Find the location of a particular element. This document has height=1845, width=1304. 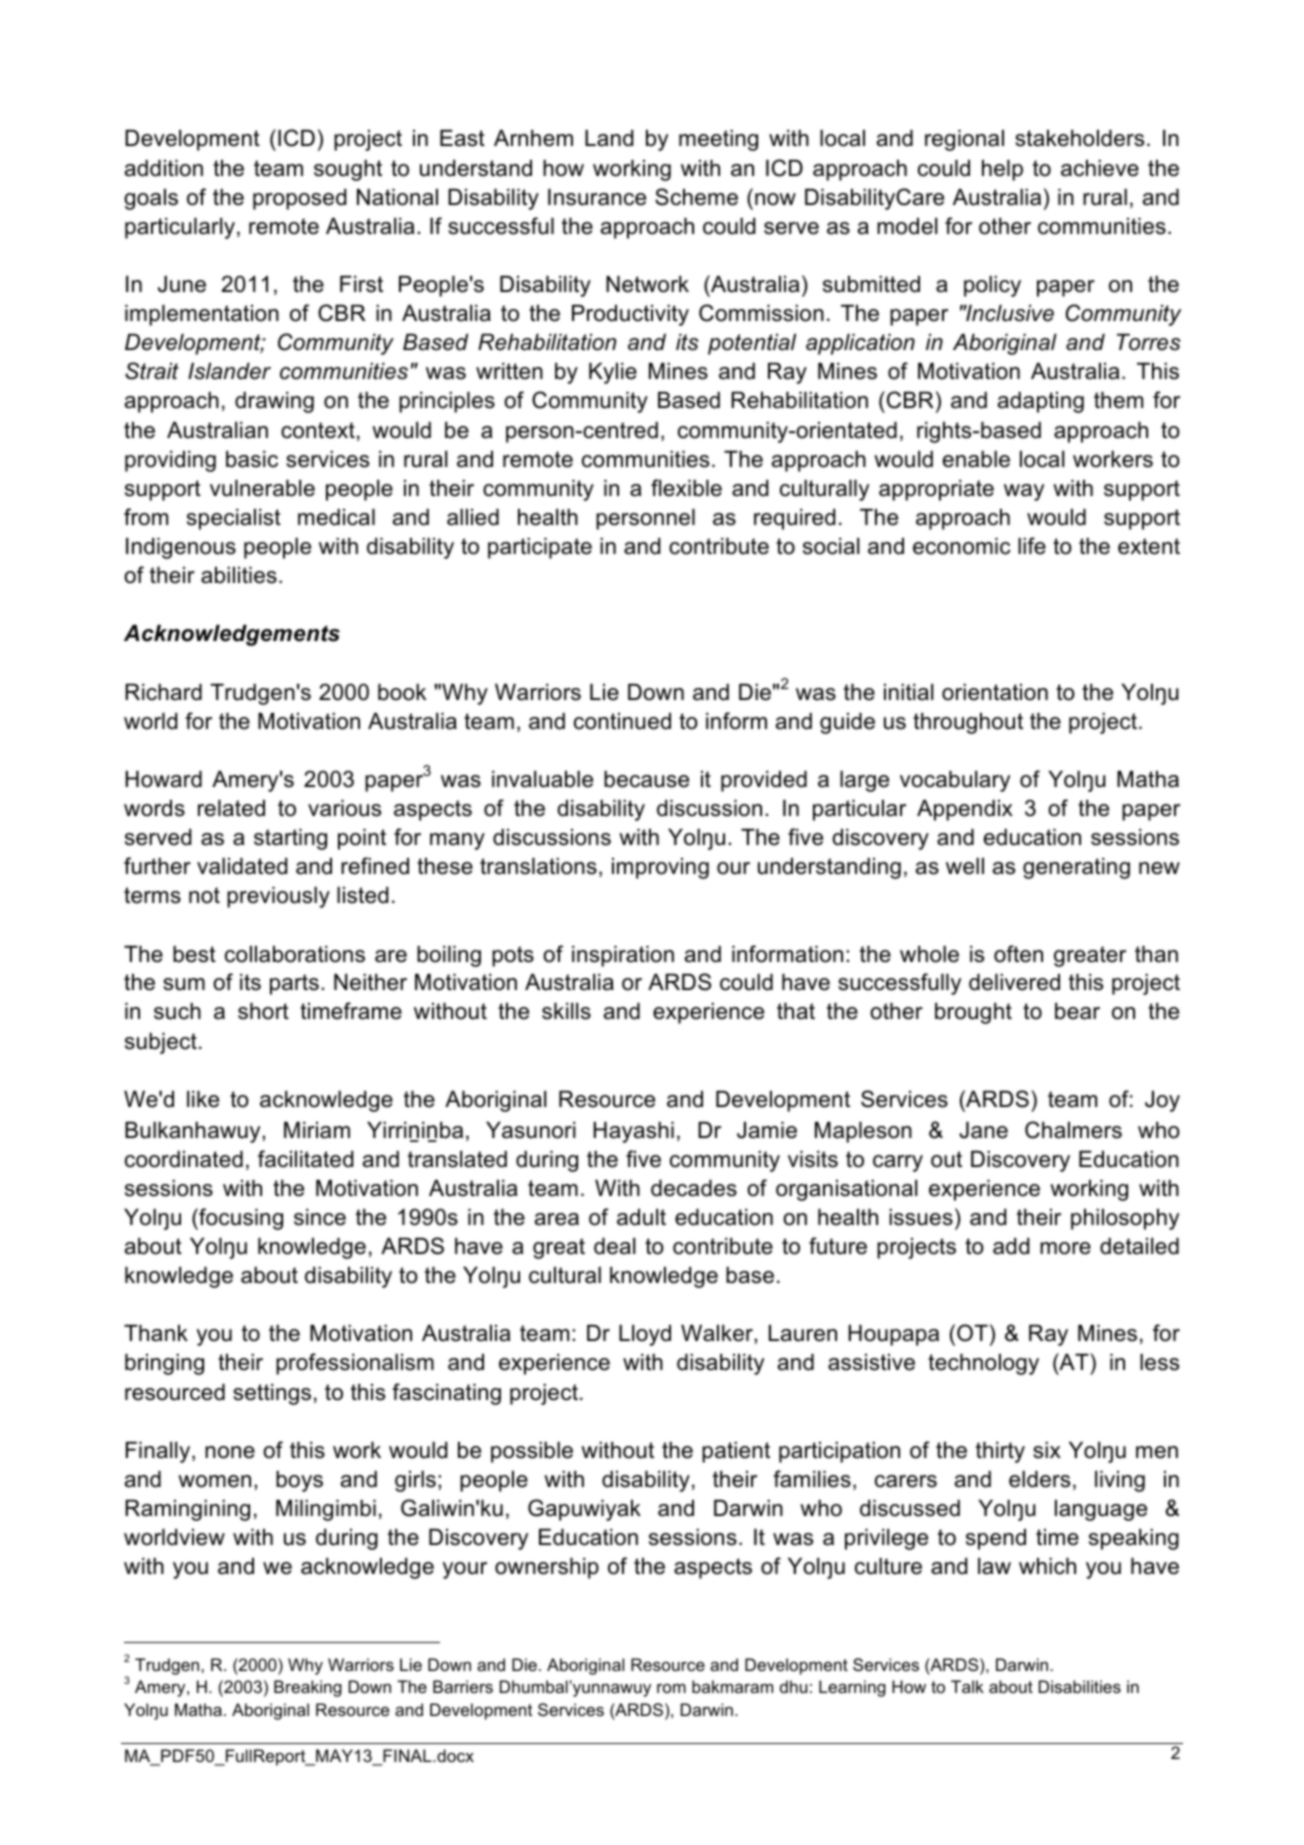

help is located at coordinates (1002, 170).
